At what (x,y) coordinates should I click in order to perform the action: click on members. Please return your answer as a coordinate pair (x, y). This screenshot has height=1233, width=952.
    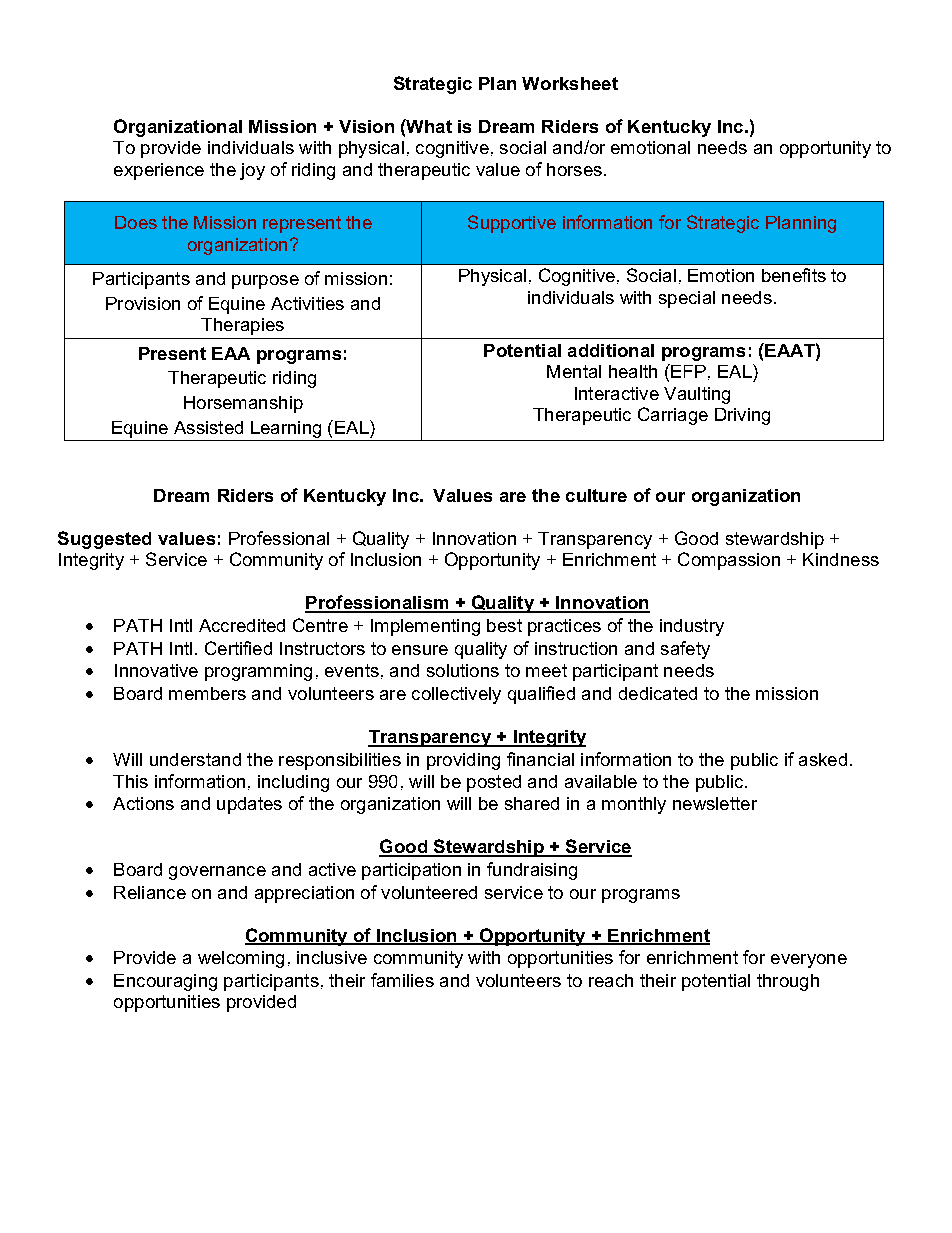
    Looking at the image, I should click on (207, 693).
